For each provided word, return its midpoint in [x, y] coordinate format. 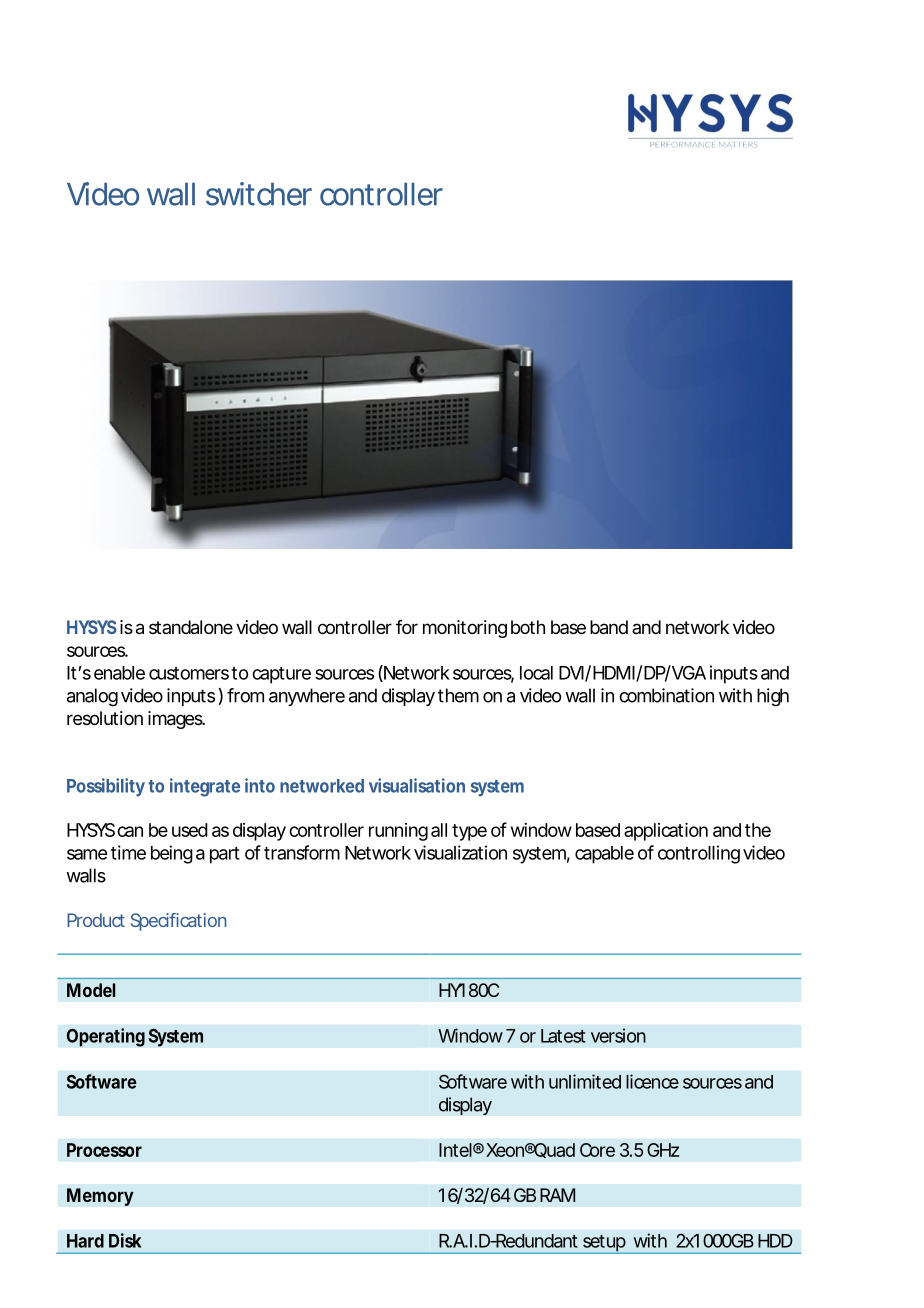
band [609, 627]
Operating [105, 1037]
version [618, 1035]
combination [666, 695]
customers [189, 673]
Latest [563, 1036]
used [190, 830]
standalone [191, 627]
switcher [259, 194]
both [528, 627]
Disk [125, 1240]
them [458, 695]
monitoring [465, 629]
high [773, 697]
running [398, 832]
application [666, 832]
